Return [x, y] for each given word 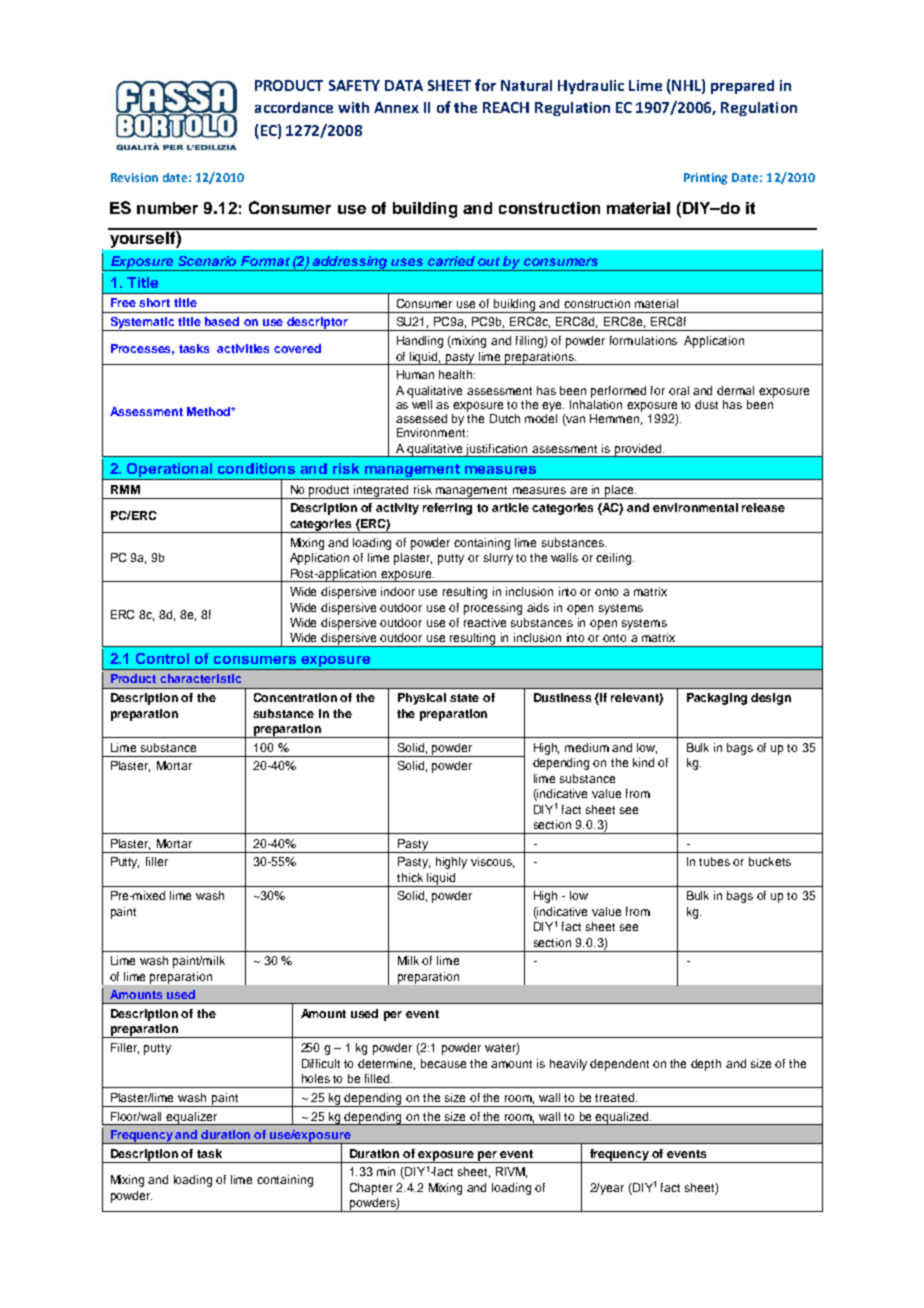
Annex [396, 107]
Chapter [371, 1189]
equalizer [192, 1118]
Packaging [717, 699]
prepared [742, 87]
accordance [294, 107]
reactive [485, 622]
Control [162, 658]
